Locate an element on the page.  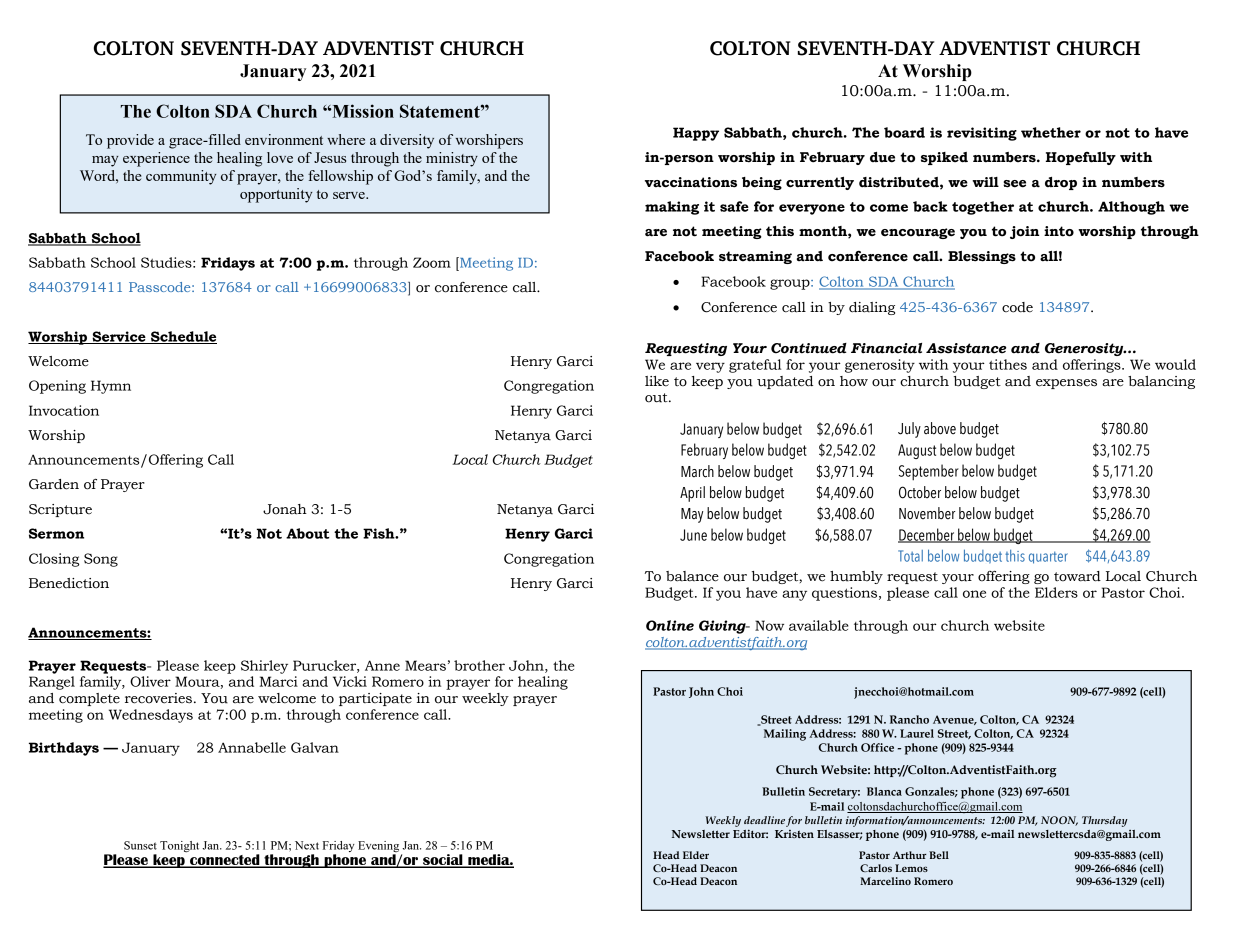
brother is located at coordinates (479, 665).
